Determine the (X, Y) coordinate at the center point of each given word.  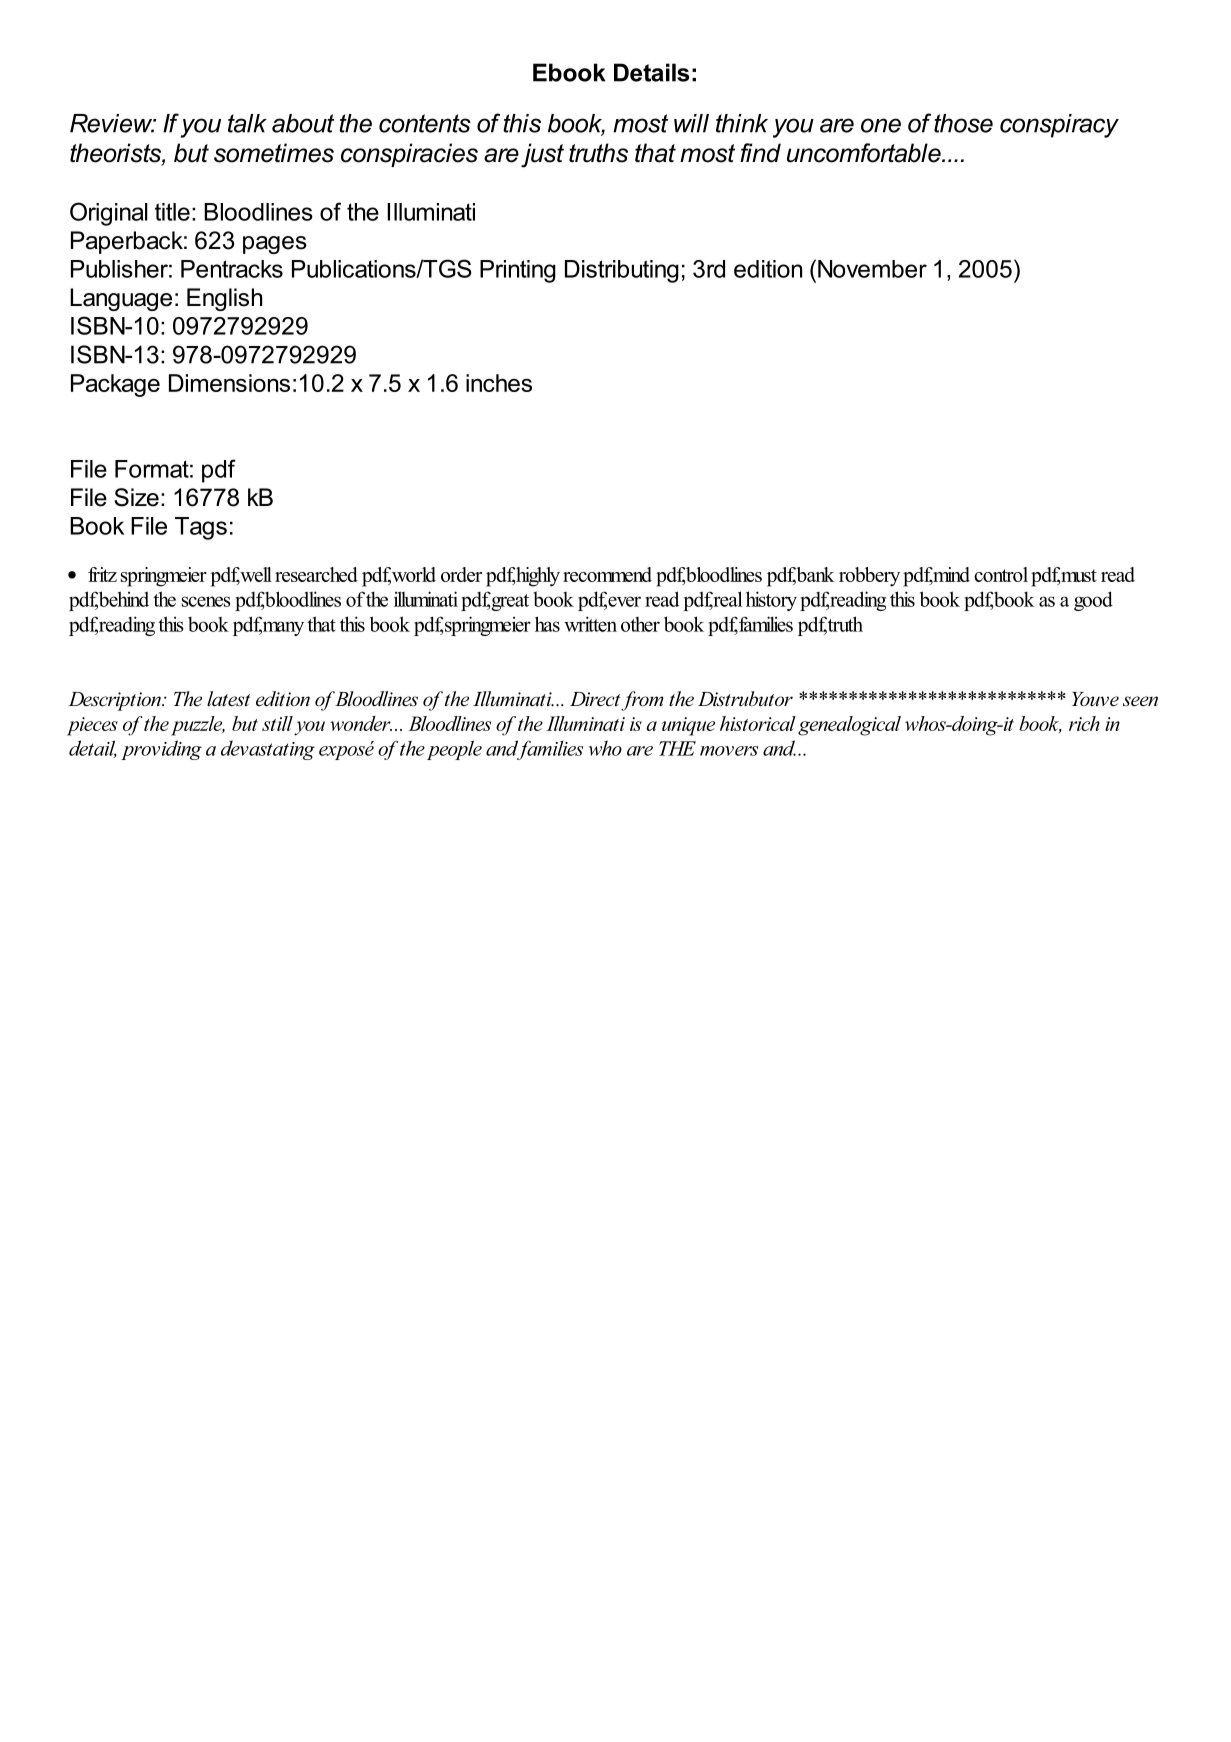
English (224, 299)
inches (499, 383)
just (542, 155)
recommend (607, 574)
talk (247, 123)
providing (161, 750)
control (1001, 574)
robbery (869, 577)
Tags (201, 528)
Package (115, 385)
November (872, 269)
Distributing (622, 271)
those (963, 123)
